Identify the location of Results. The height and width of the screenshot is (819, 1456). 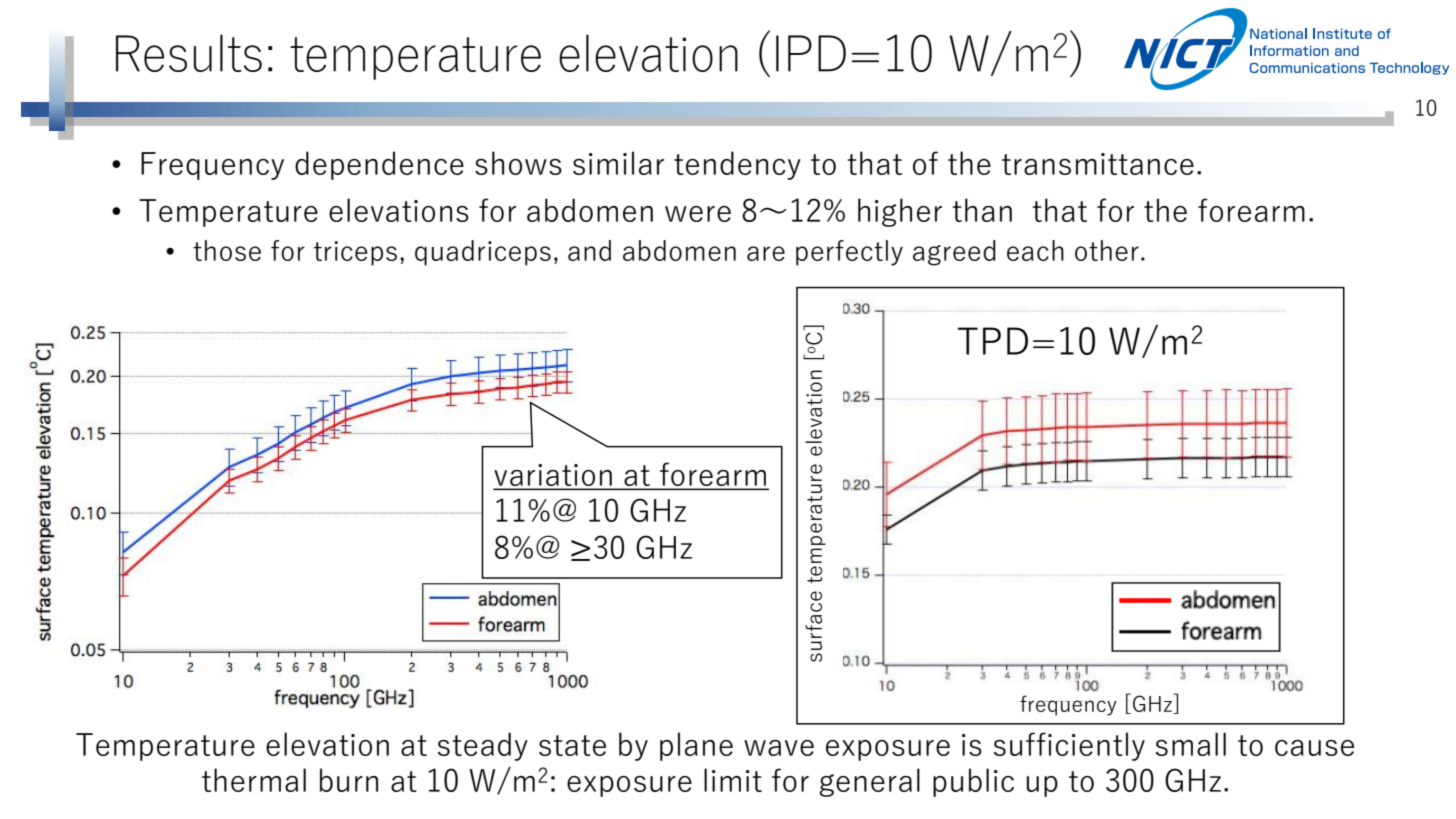
(189, 53).
